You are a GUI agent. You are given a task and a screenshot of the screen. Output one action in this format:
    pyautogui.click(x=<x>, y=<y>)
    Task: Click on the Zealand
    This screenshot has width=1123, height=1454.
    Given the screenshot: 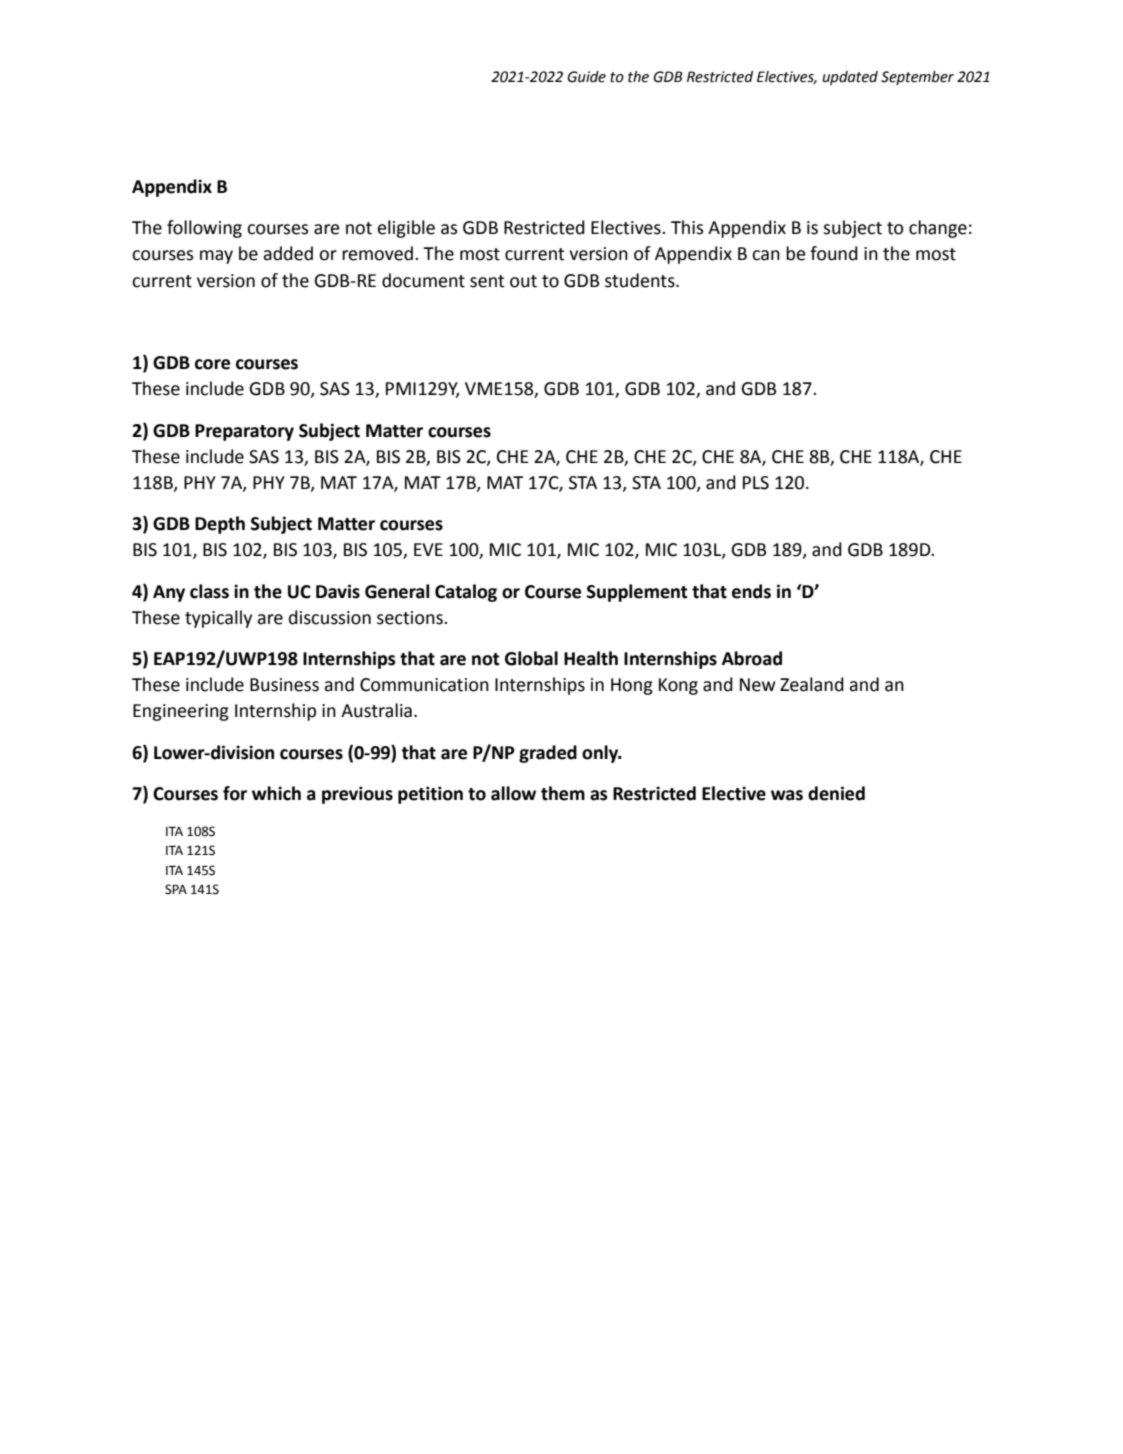 What is the action you would take?
    pyautogui.click(x=812, y=684)
